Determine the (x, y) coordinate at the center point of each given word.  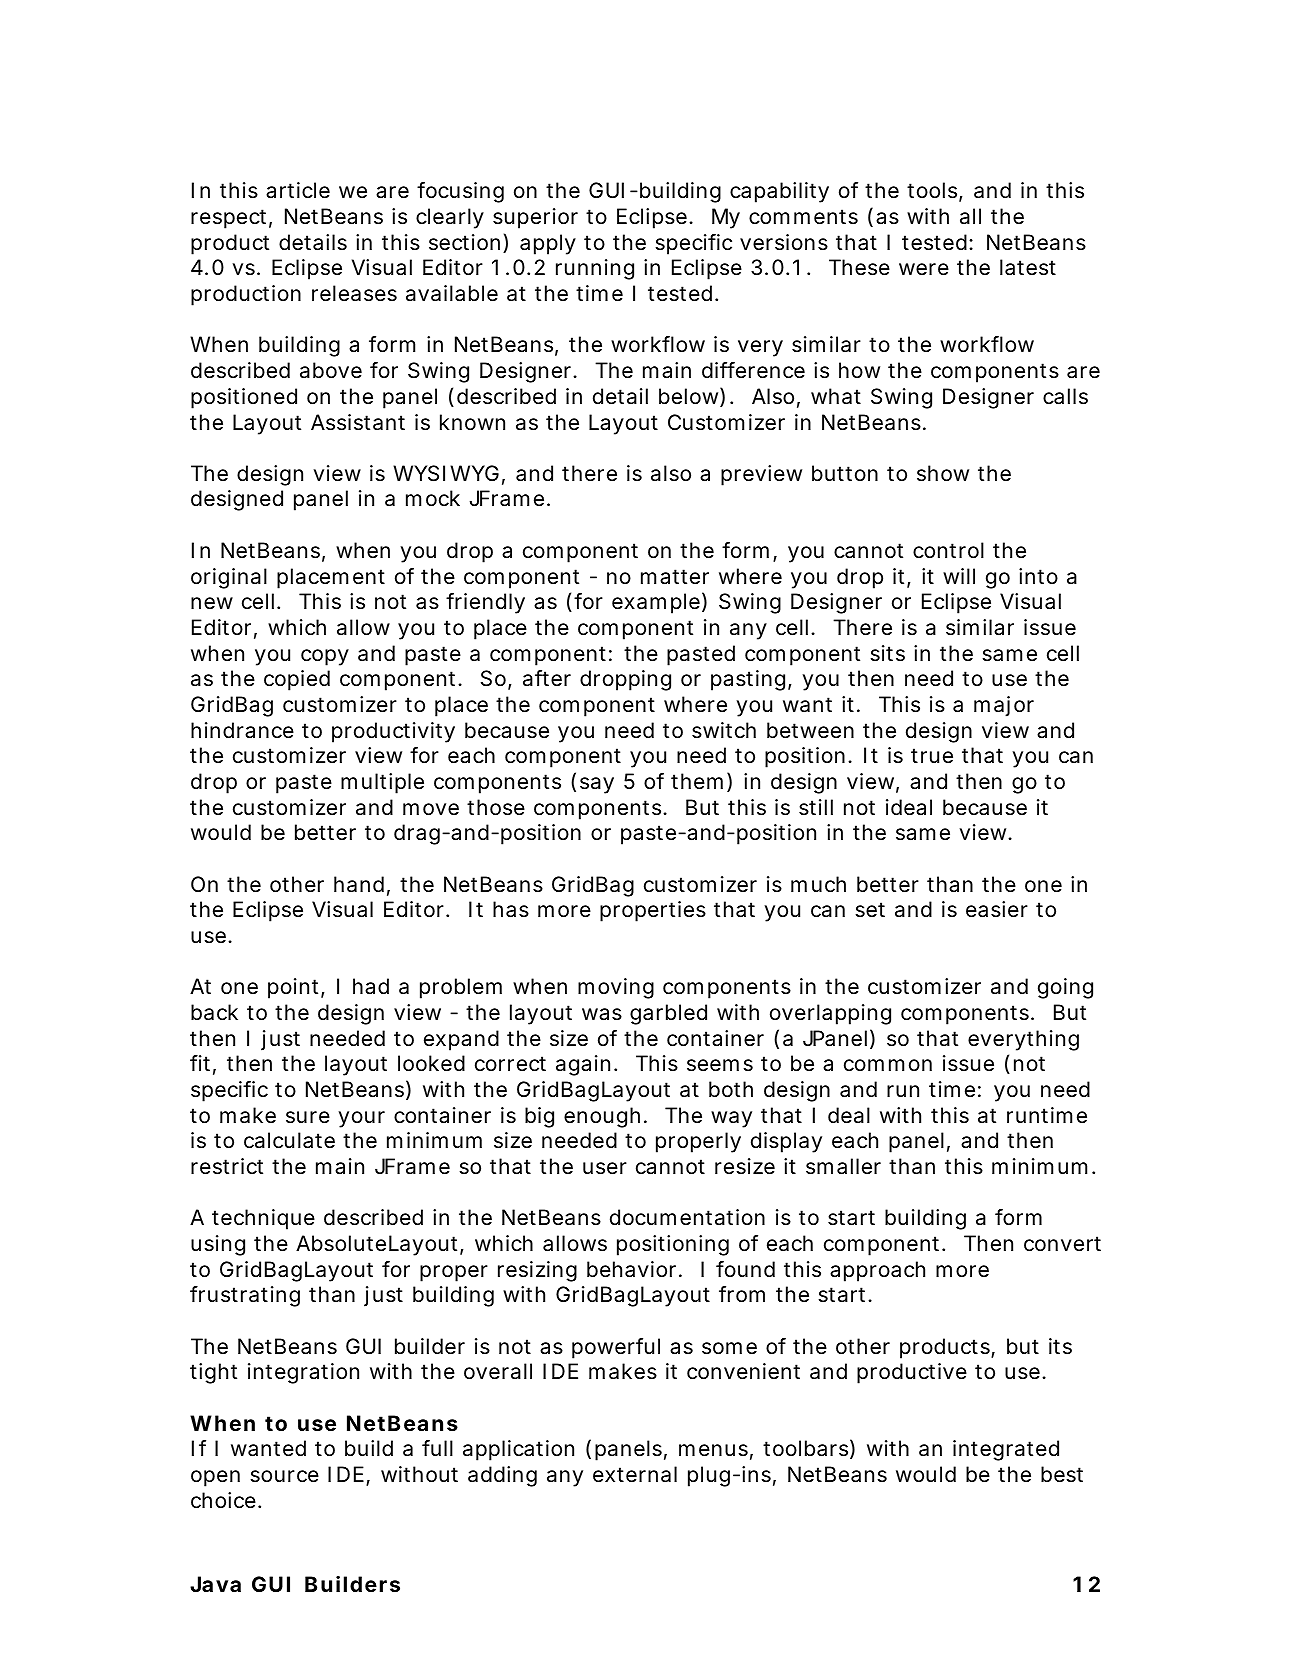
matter (675, 577)
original (229, 578)
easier (997, 909)
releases (354, 293)
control (948, 550)
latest (1028, 267)
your (361, 1119)
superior (535, 218)
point (293, 988)
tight (213, 1373)
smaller (843, 1166)
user (605, 1168)
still (816, 807)
